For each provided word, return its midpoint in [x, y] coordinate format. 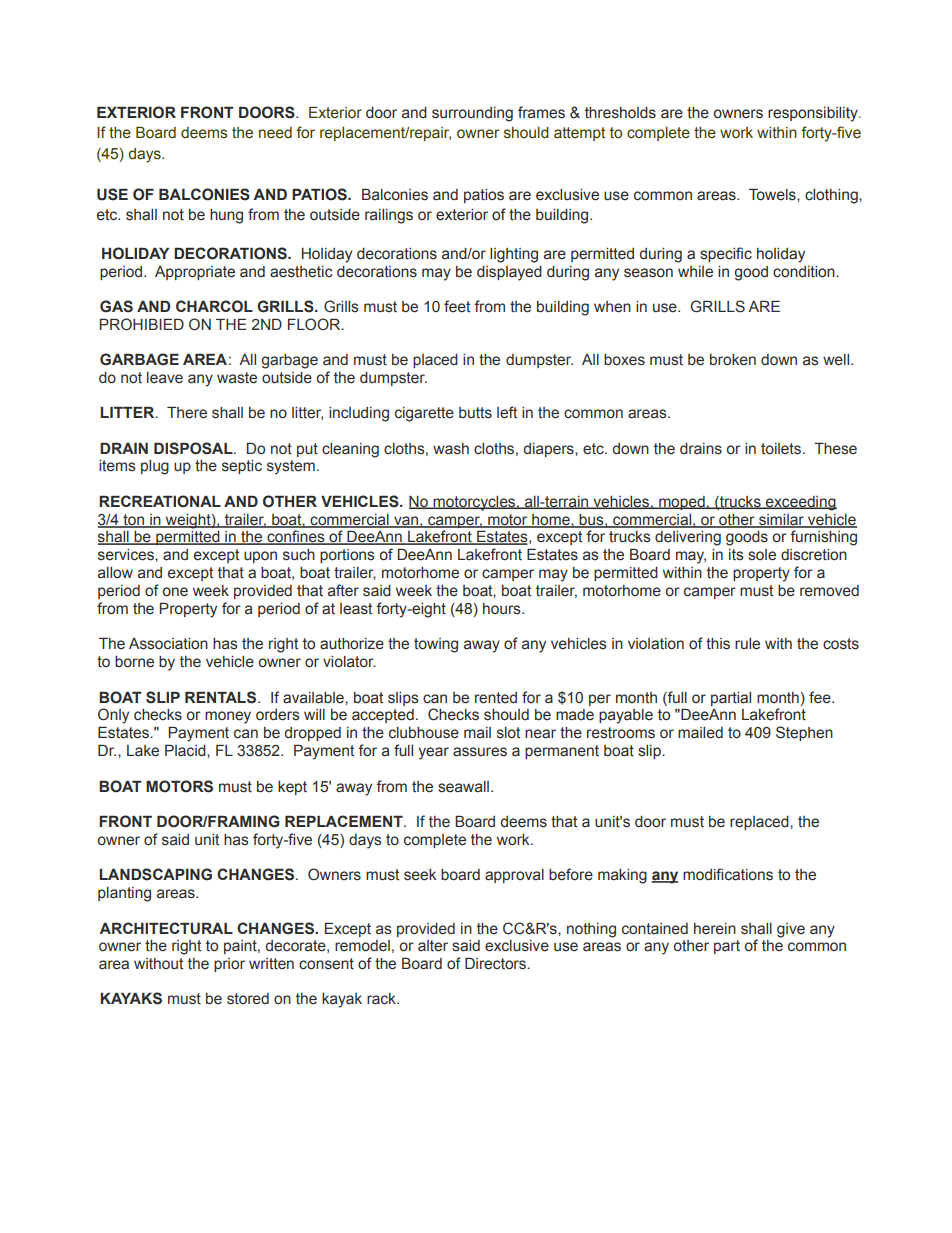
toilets [782, 449]
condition [805, 272]
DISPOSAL [194, 448]
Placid [186, 751]
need [275, 133]
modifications [728, 874]
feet [457, 306]
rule [747, 644]
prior [229, 965]
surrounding [472, 114]
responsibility [814, 114]
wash [451, 449]
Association [168, 644]
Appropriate [195, 273]
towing [436, 645]
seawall [463, 787]
